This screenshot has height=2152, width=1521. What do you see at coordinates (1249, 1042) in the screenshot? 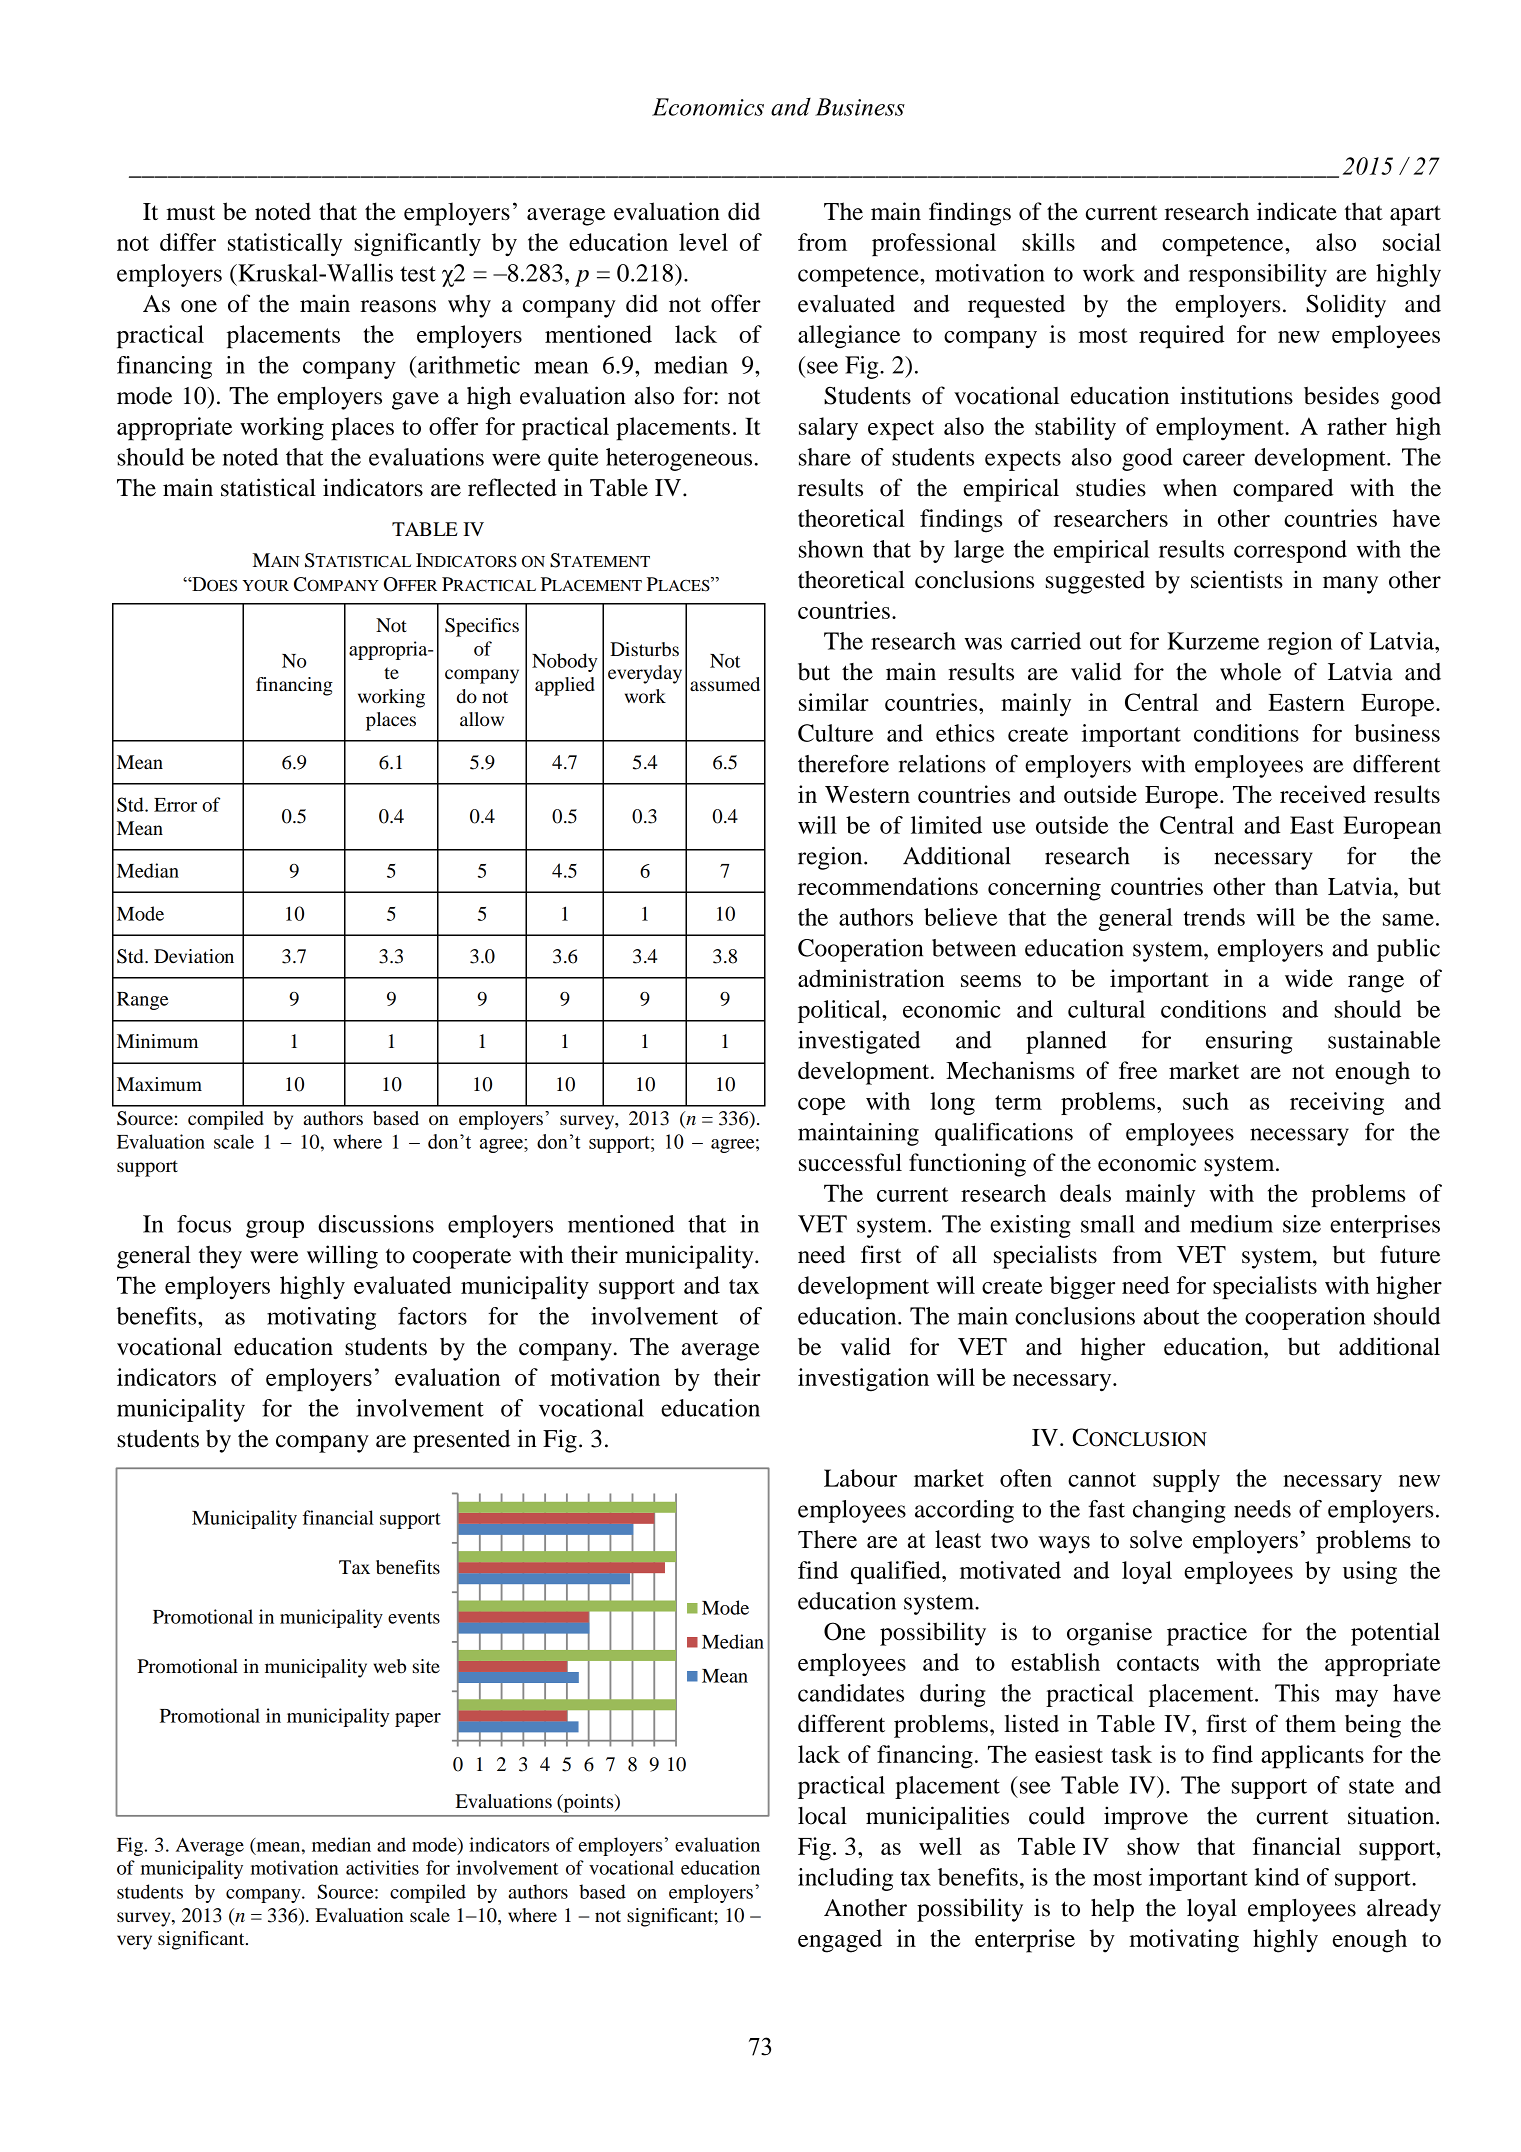
I see `ensuring` at bounding box center [1249, 1042].
